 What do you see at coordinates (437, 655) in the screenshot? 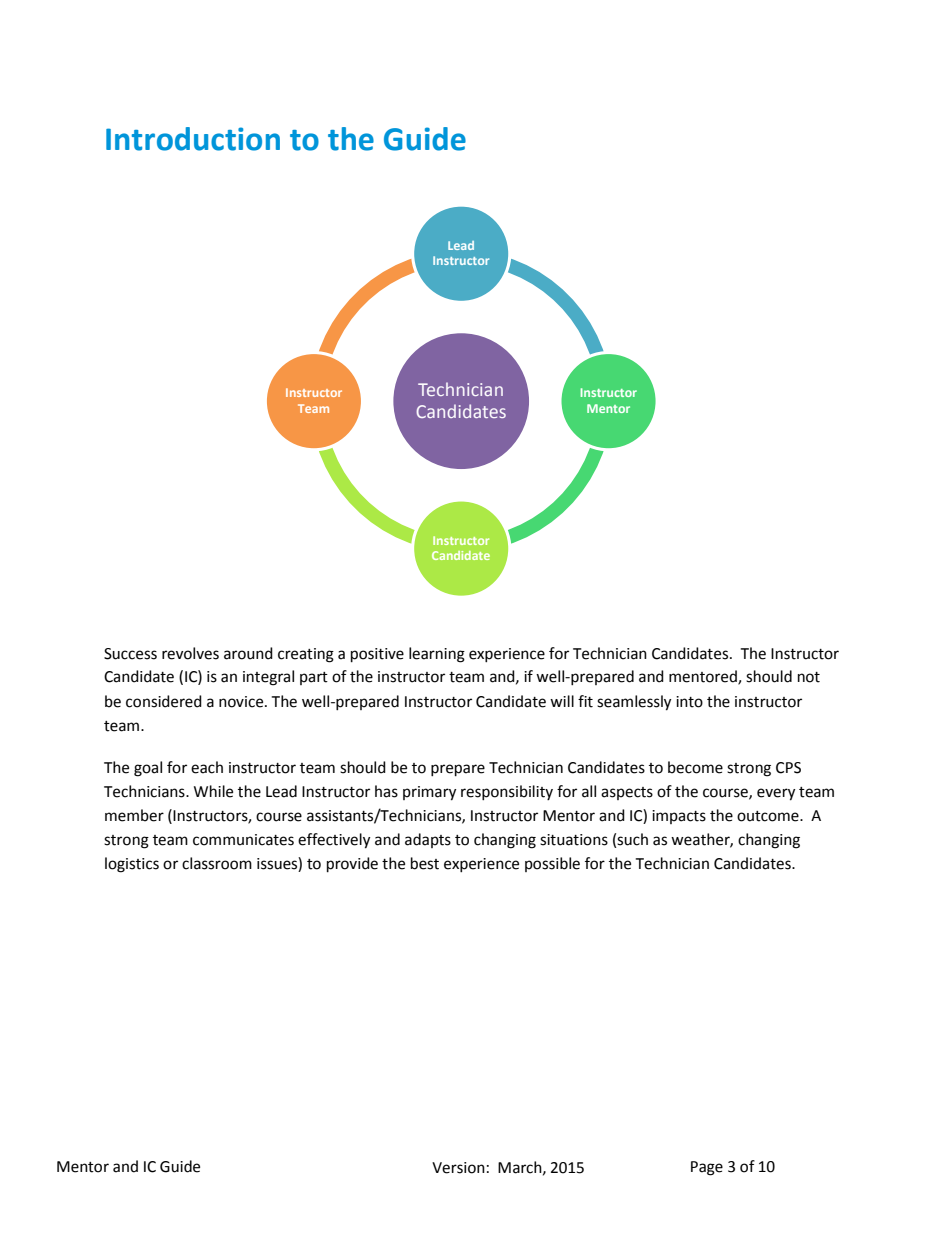
I see `learning` at bounding box center [437, 655].
